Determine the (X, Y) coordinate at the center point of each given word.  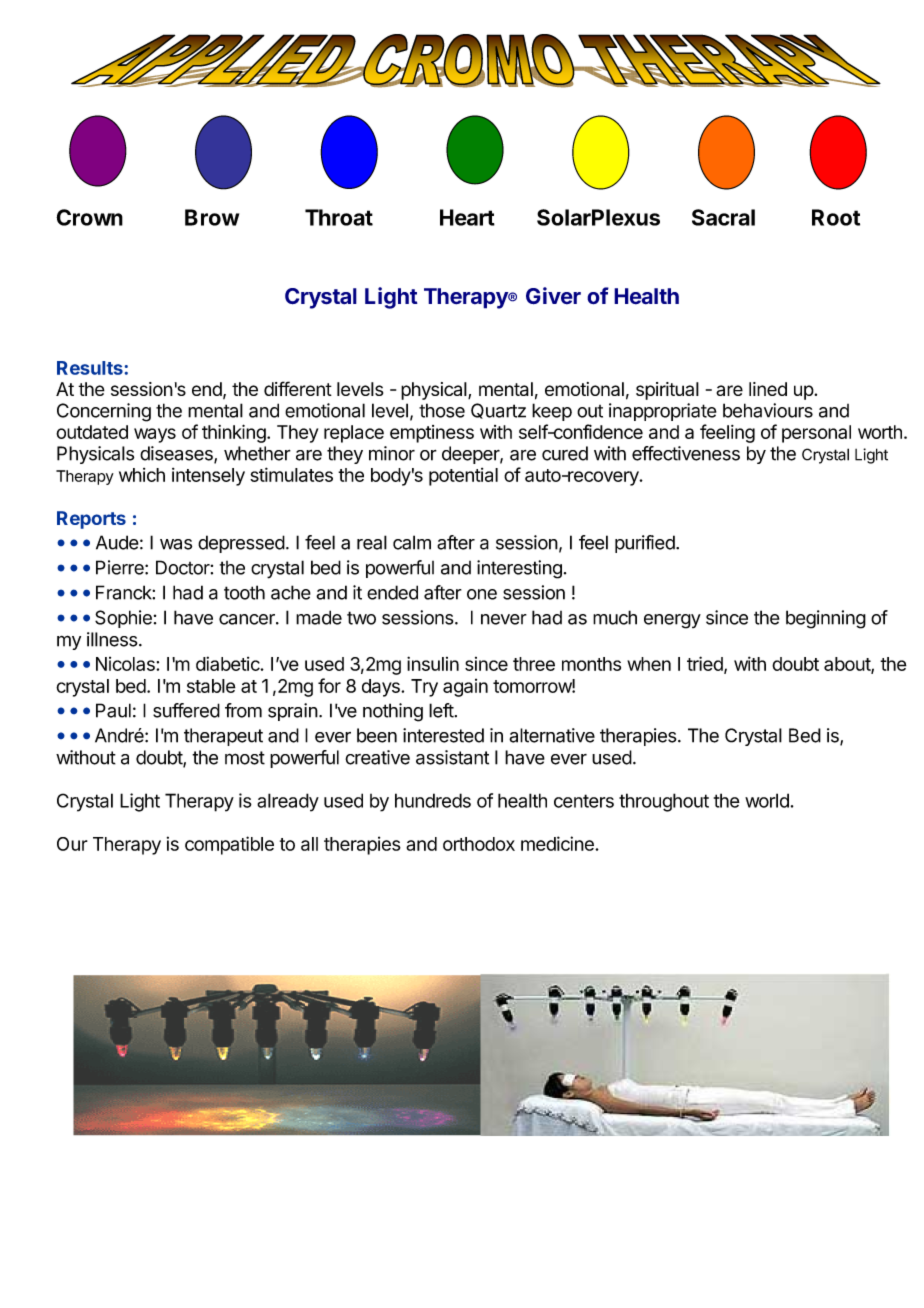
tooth (244, 592)
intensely (208, 477)
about (848, 665)
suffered (186, 710)
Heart (467, 217)
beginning (826, 619)
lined (768, 389)
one (482, 594)
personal (816, 434)
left (441, 710)
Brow (212, 217)
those (442, 410)
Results (90, 368)
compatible (229, 845)
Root (836, 217)
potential (463, 477)
